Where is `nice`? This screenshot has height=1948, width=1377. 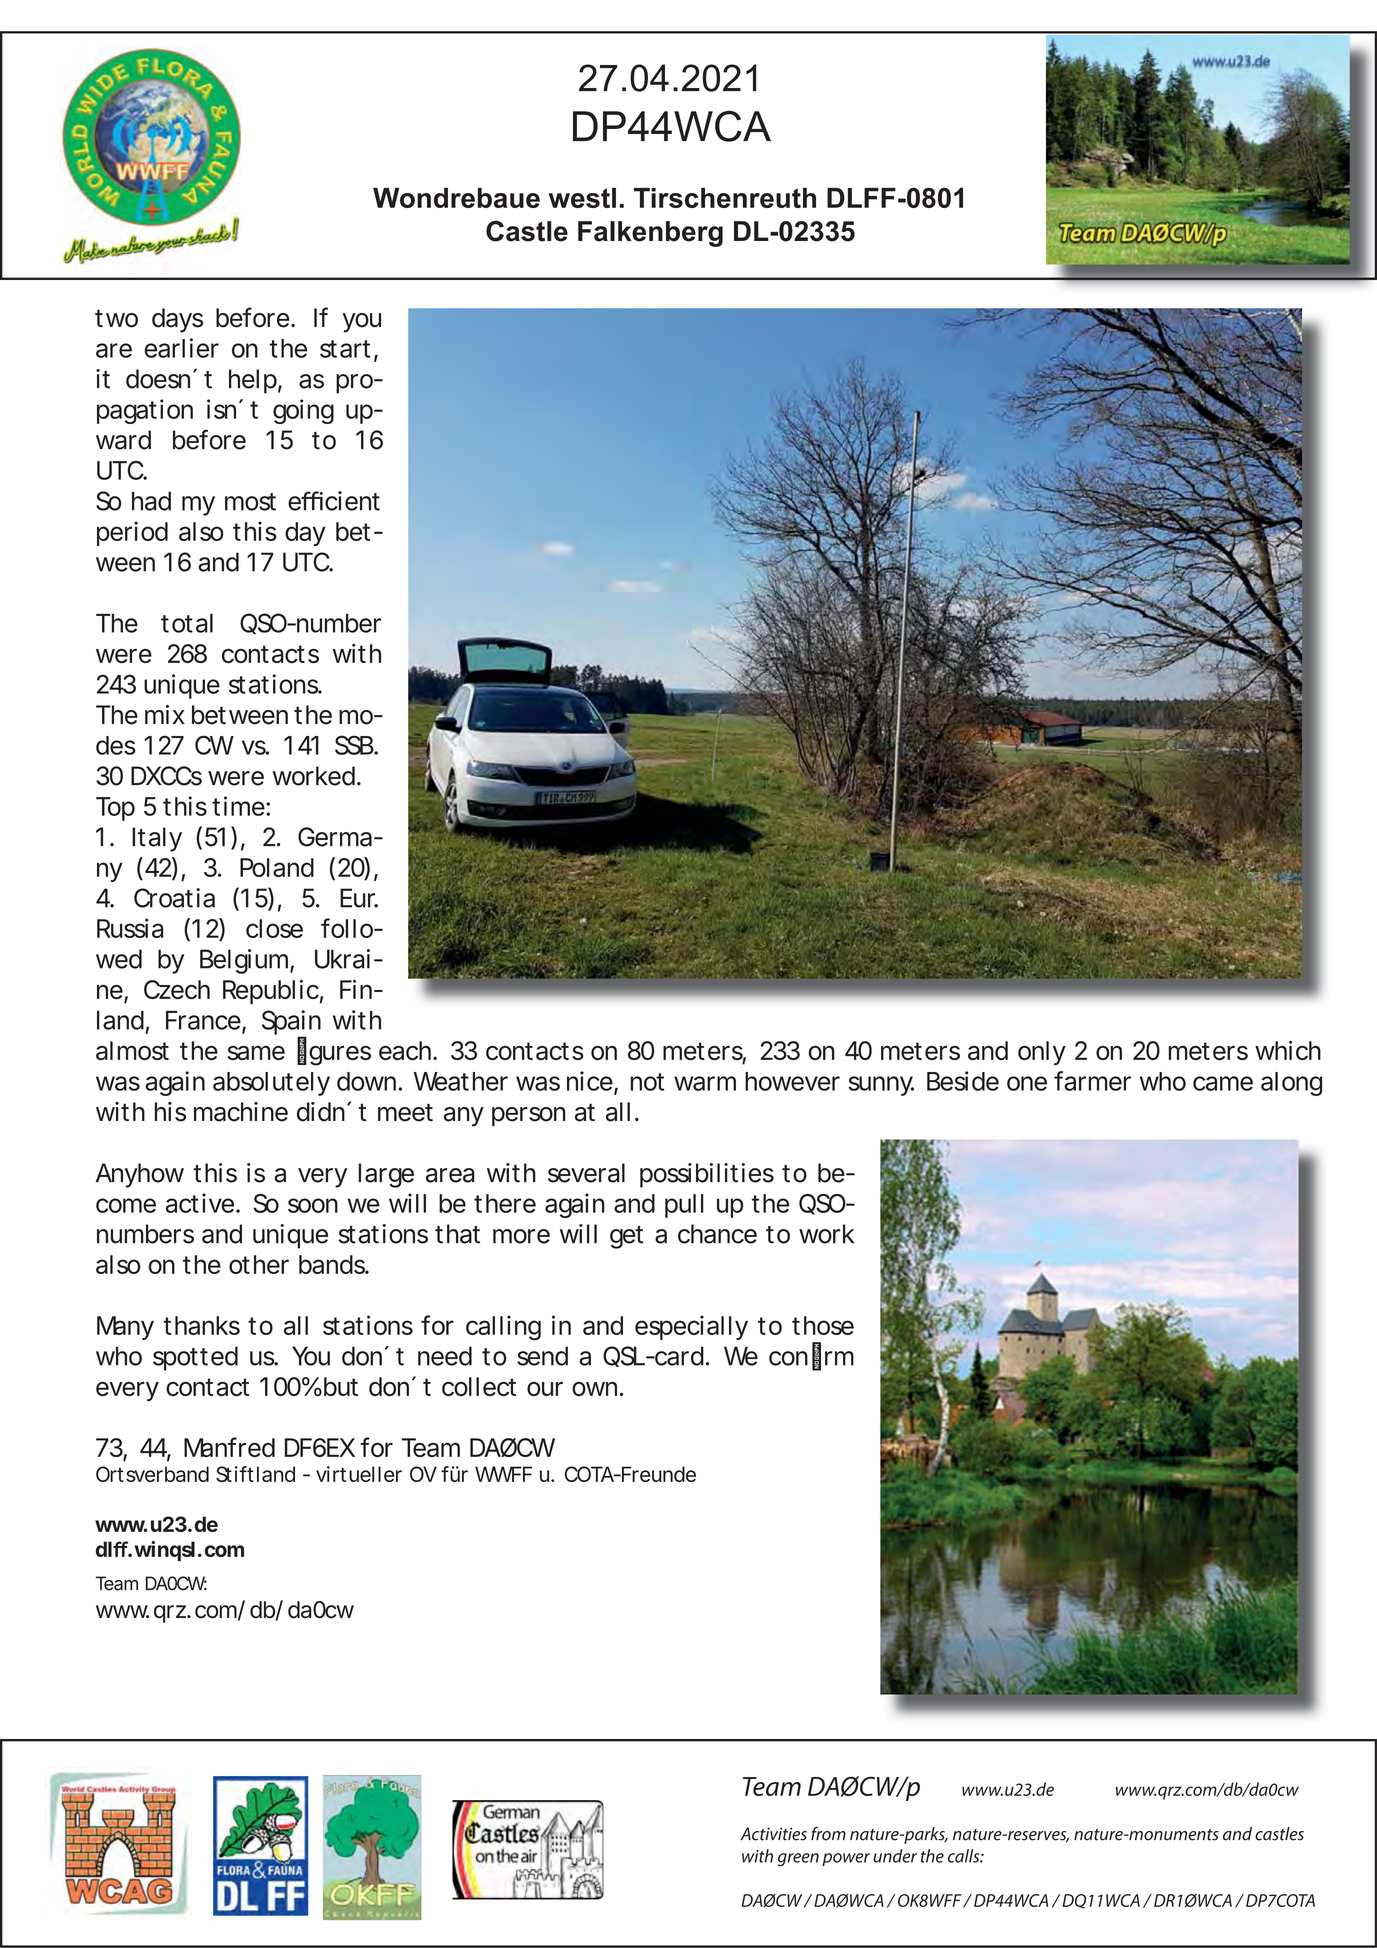 nice is located at coordinates (590, 1081).
